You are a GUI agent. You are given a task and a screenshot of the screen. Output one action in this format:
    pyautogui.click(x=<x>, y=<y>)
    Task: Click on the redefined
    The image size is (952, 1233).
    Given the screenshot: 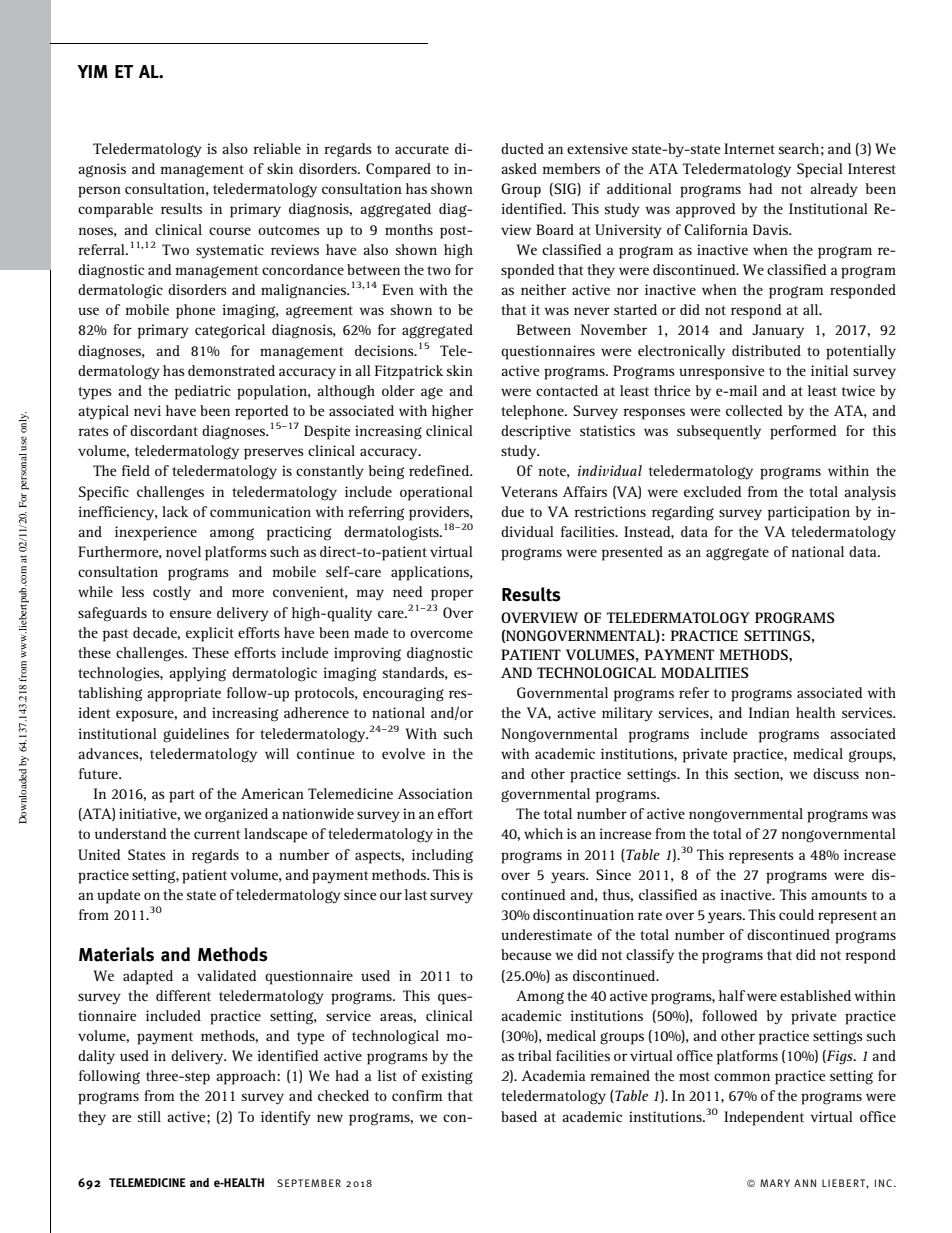 What is the action you would take?
    pyautogui.click(x=440, y=470)
